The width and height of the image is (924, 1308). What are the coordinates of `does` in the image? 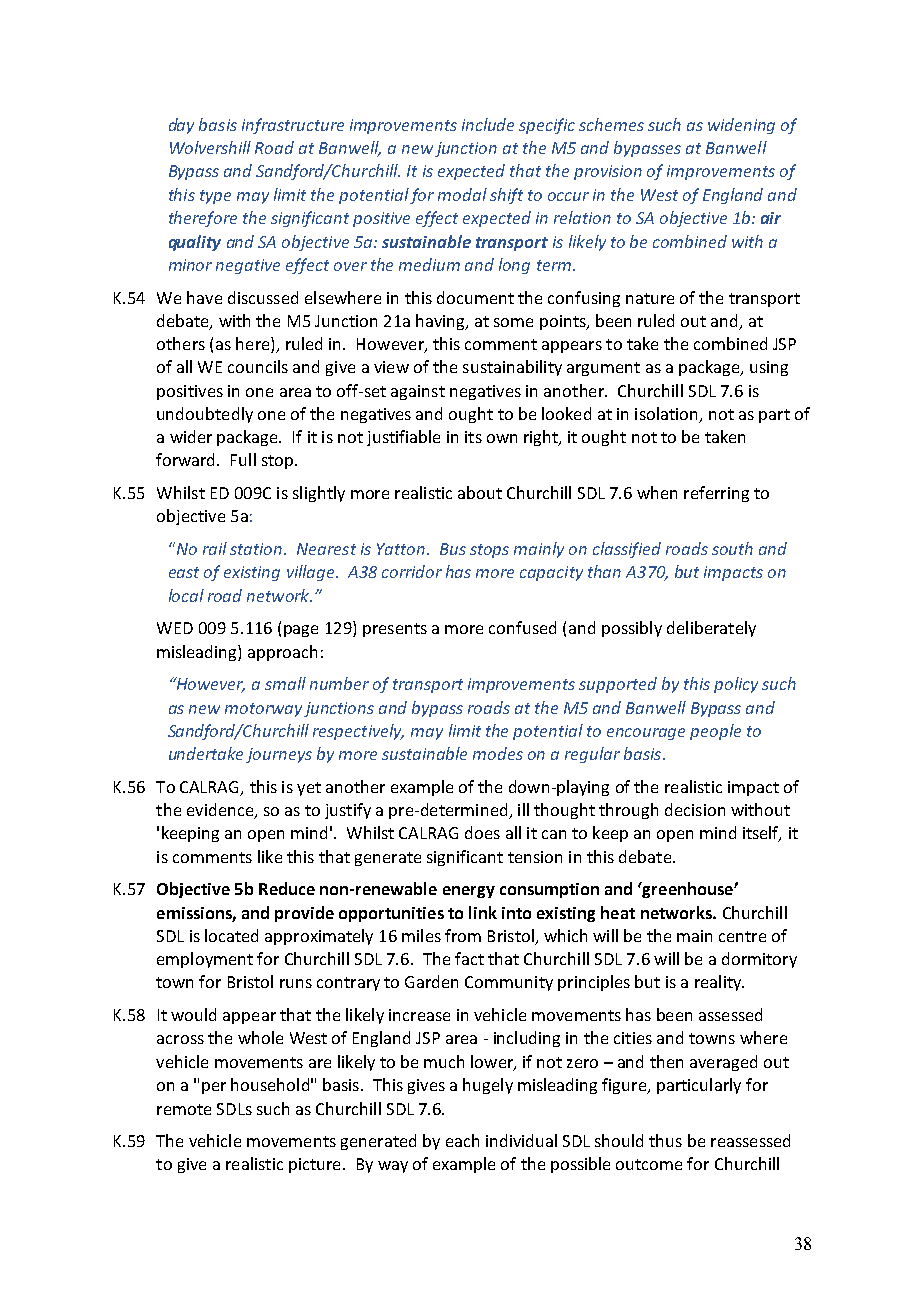 It's located at (482, 832).
